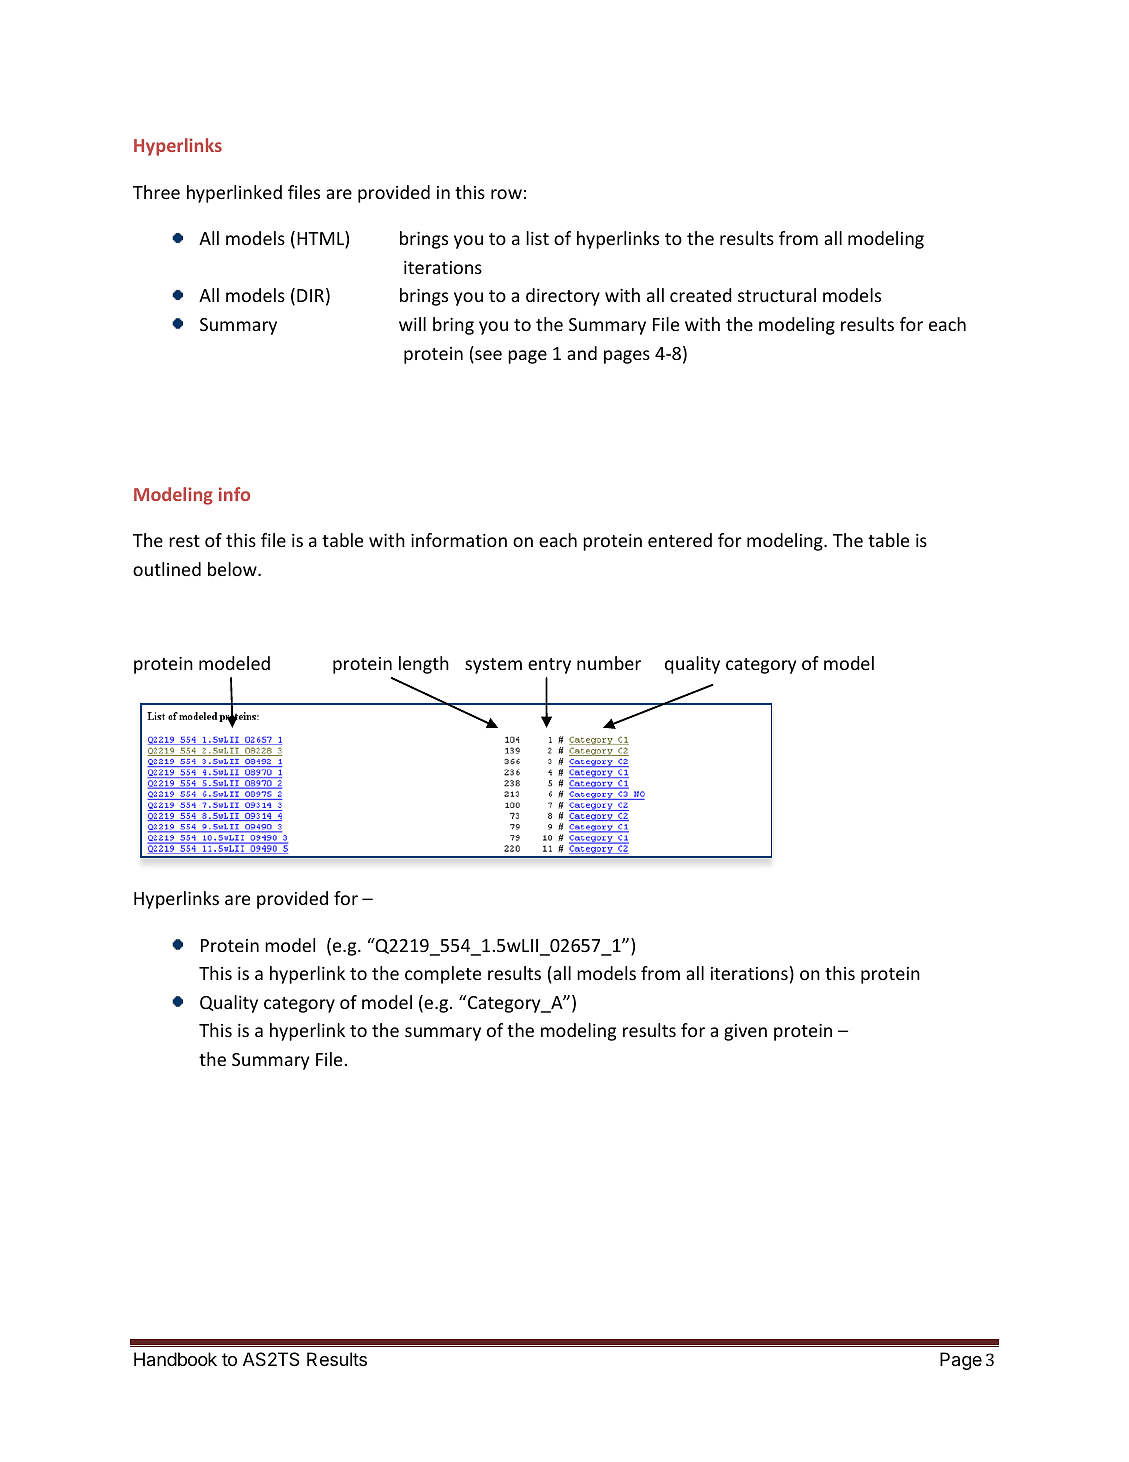 Image resolution: width=1129 pixels, height=1462 pixels. What do you see at coordinates (175, 1359) in the screenshot?
I see `Handbook` at bounding box center [175, 1359].
